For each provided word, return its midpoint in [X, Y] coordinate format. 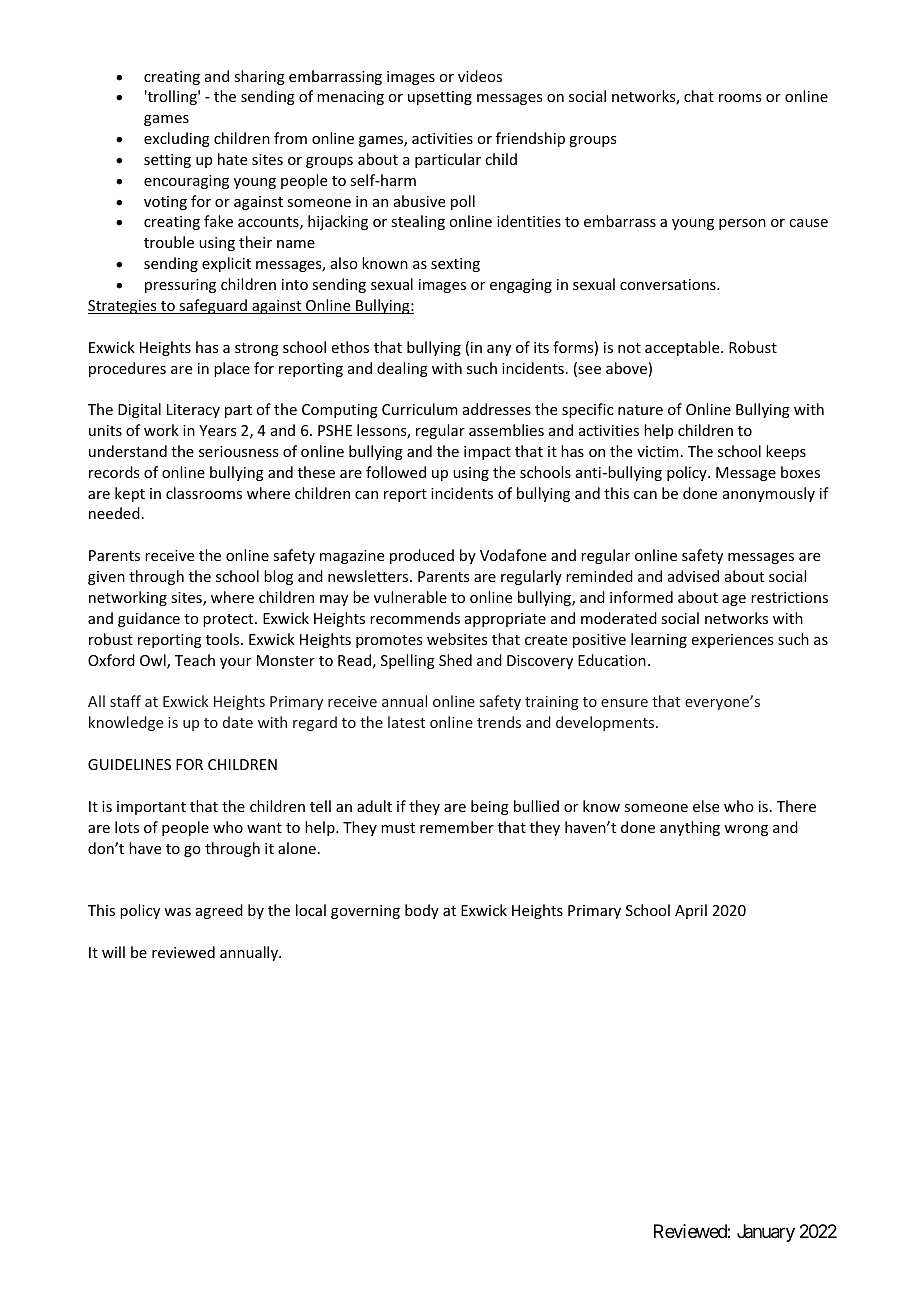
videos [480, 76]
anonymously [769, 494]
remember [457, 827]
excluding [177, 139]
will [113, 952]
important [151, 808]
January [766, 1233]
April [691, 911]
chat [699, 96]
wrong [746, 830]
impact [487, 453]
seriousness [238, 451]
